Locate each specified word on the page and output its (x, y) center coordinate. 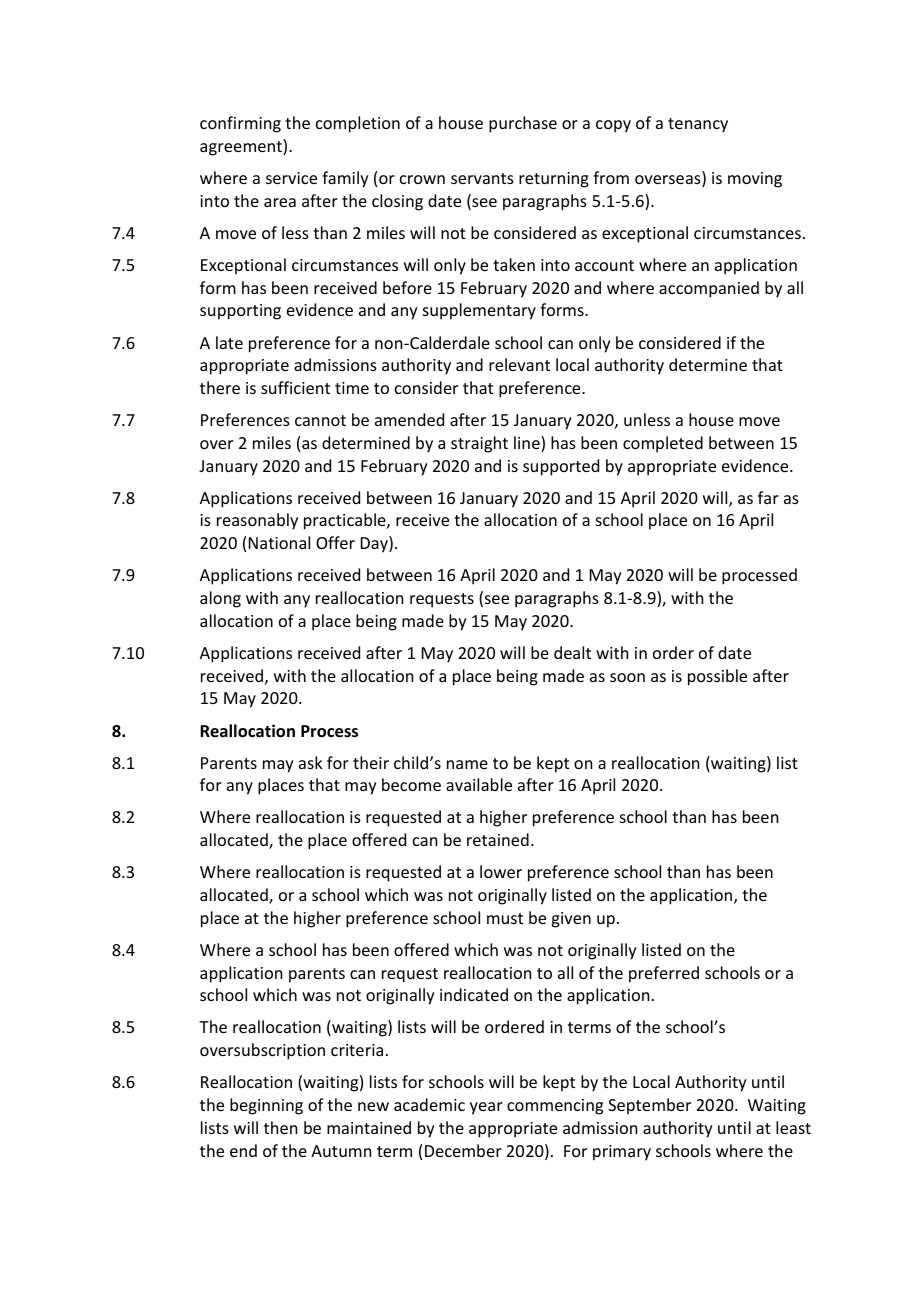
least (793, 1127)
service (291, 178)
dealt (572, 652)
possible (717, 677)
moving (755, 180)
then (280, 1127)
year (486, 1108)
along (220, 599)
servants (482, 178)
